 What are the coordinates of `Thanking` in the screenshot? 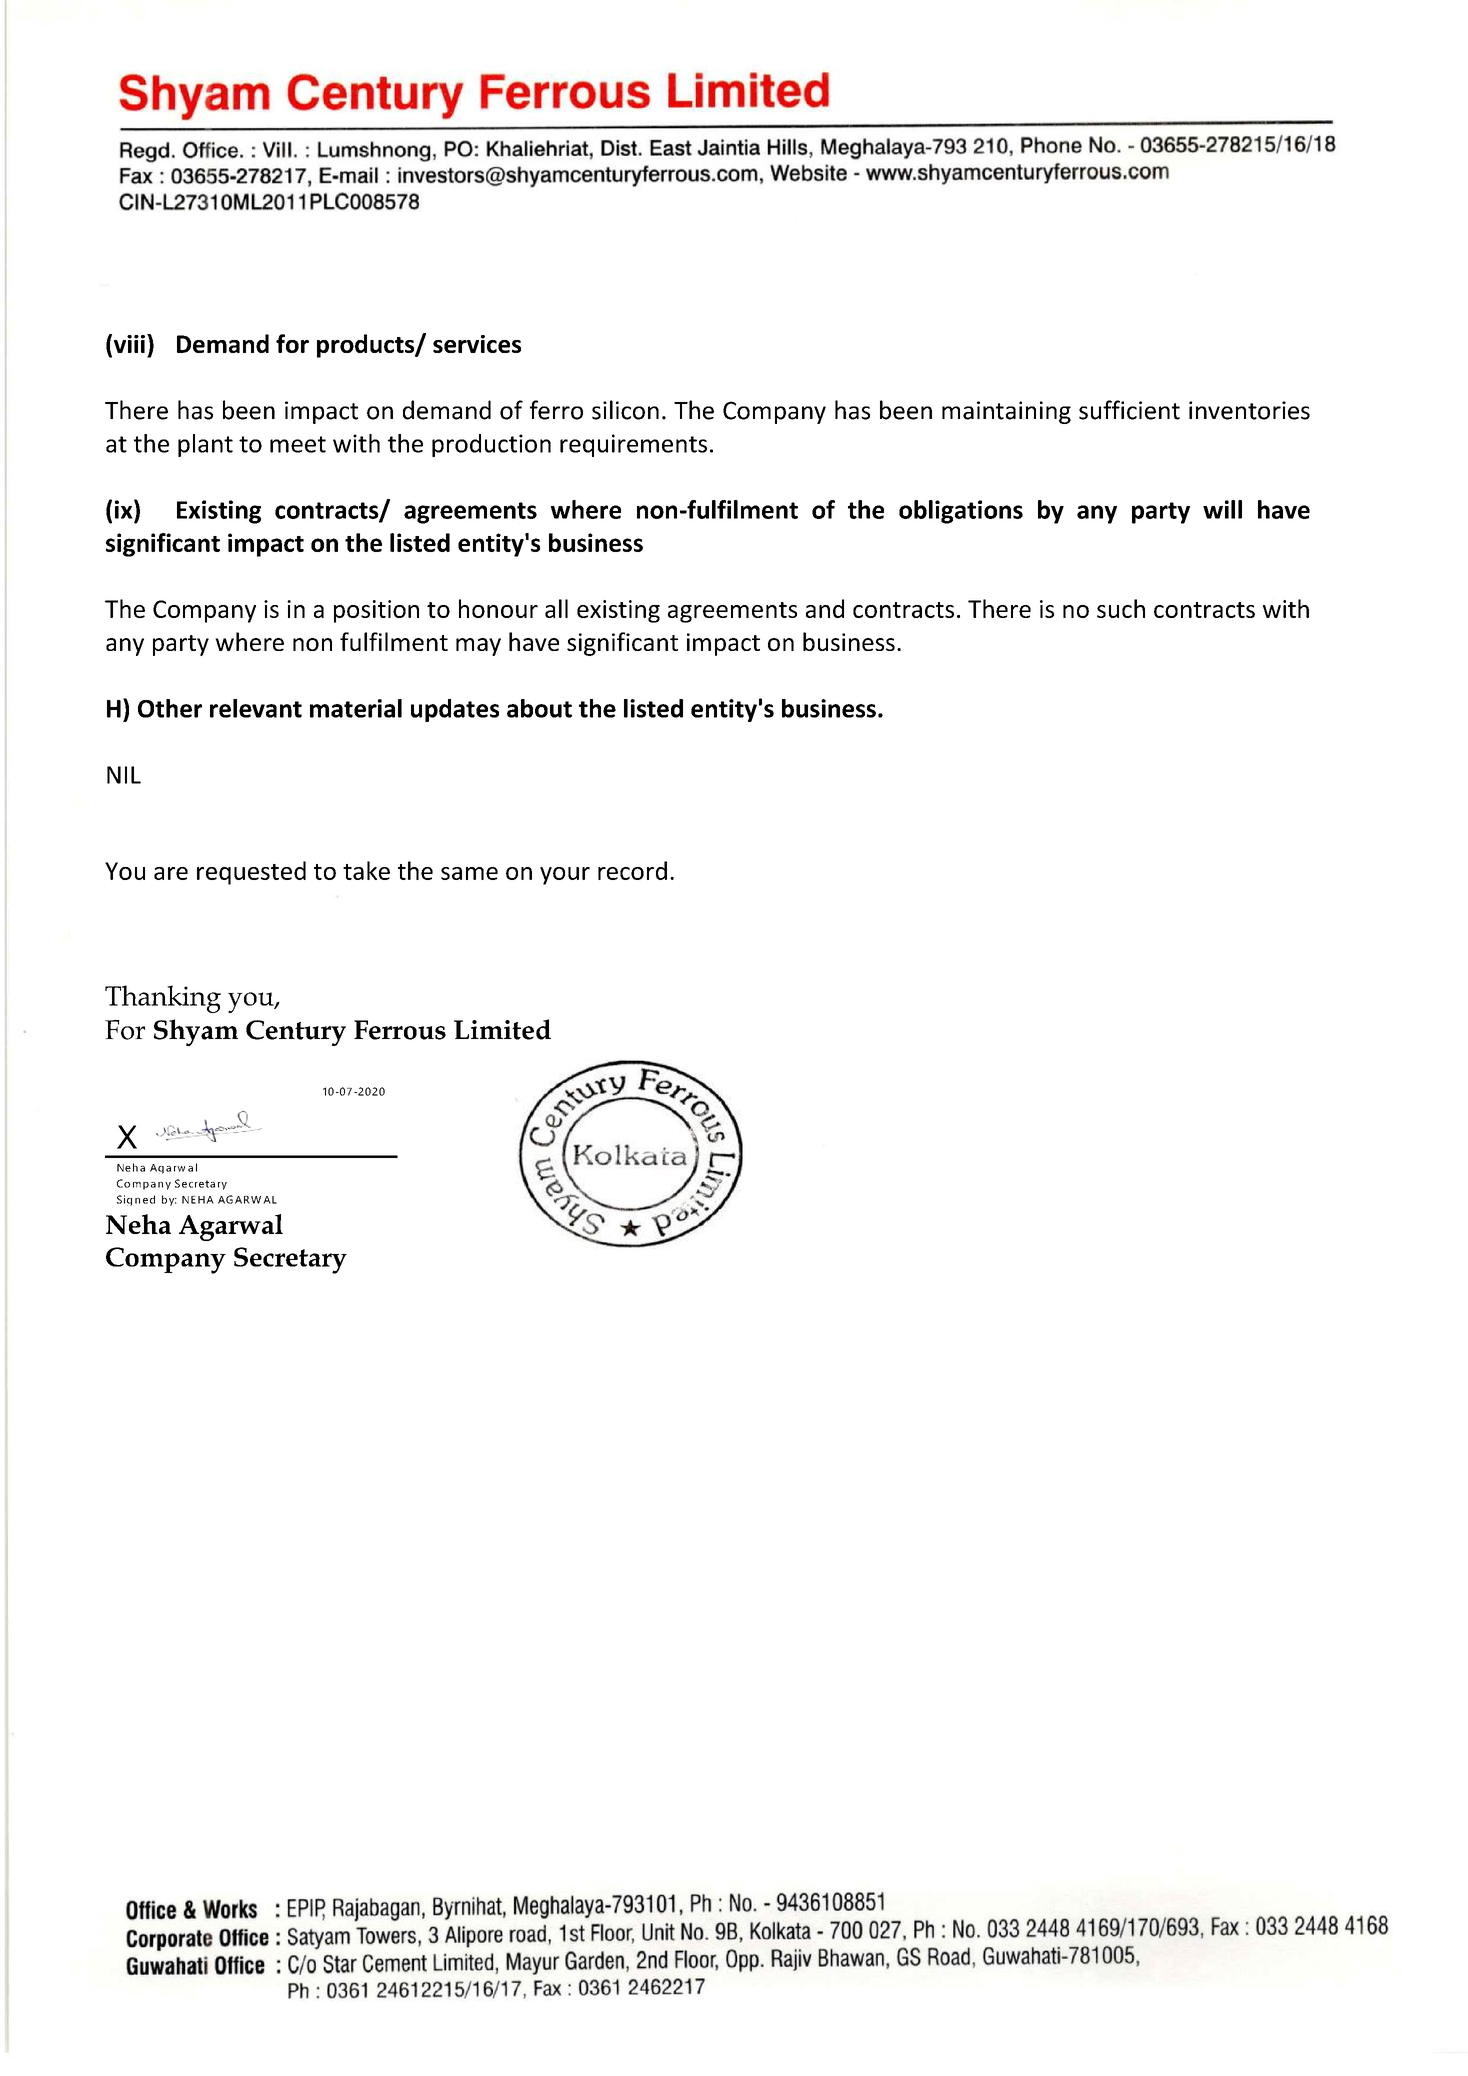 It's located at (163, 999).
